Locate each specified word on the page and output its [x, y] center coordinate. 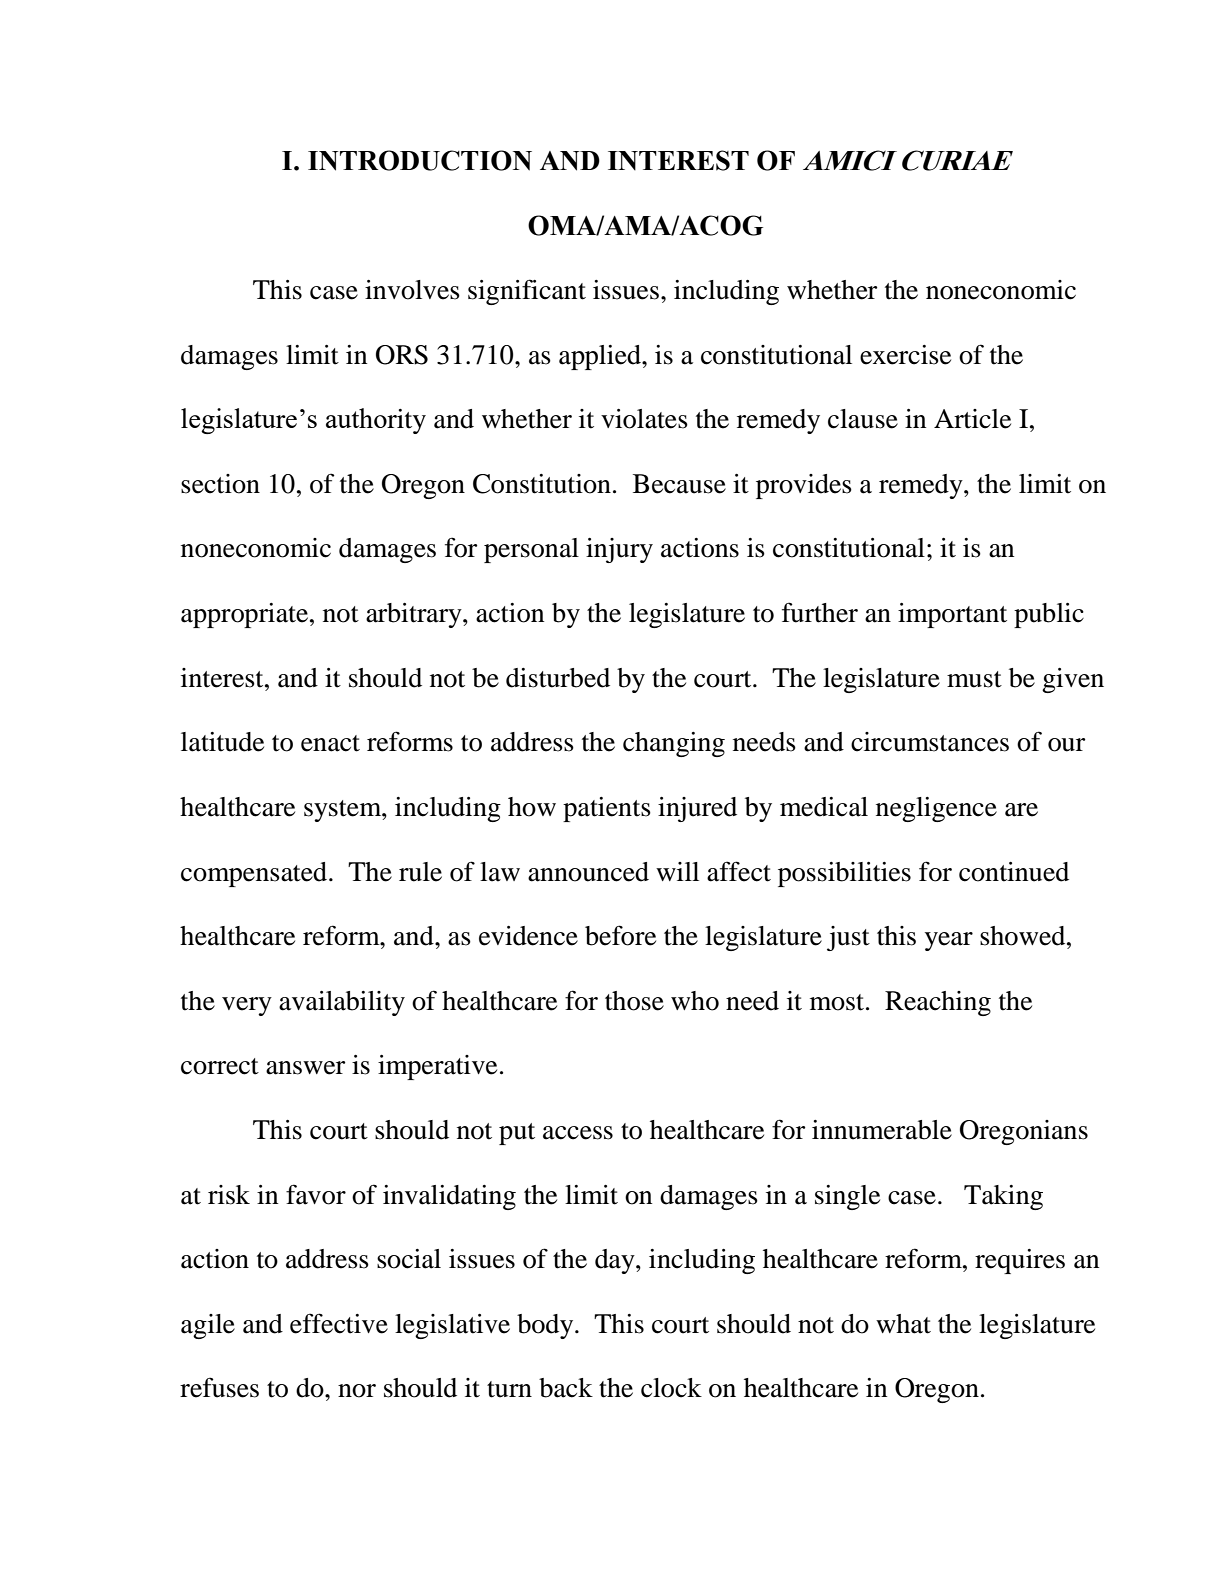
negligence [936, 809]
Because [679, 484]
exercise [905, 355]
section [220, 484]
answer [305, 1068]
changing [674, 744]
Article [972, 419]
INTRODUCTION [420, 160]
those [634, 1001]
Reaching [938, 1003]
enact [330, 743]
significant [527, 292]
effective [339, 1323]
